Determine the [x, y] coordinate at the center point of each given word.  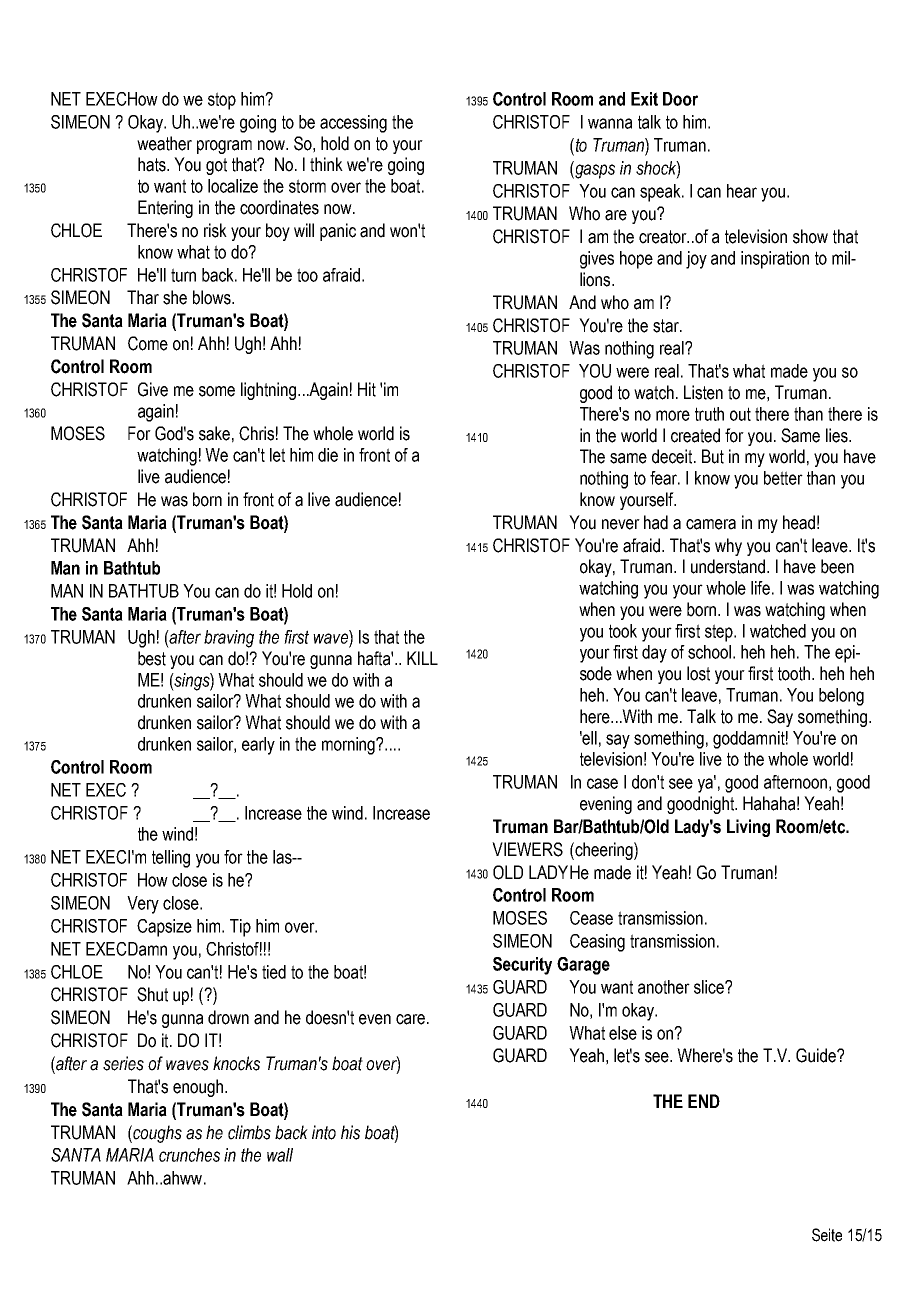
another [664, 987]
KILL [422, 658]
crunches [189, 1155]
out [740, 414]
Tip [240, 928]
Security [522, 966]
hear [742, 191]
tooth [795, 673]
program [224, 147]
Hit [367, 389]
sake [214, 433]
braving [229, 639]
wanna [610, 123]
